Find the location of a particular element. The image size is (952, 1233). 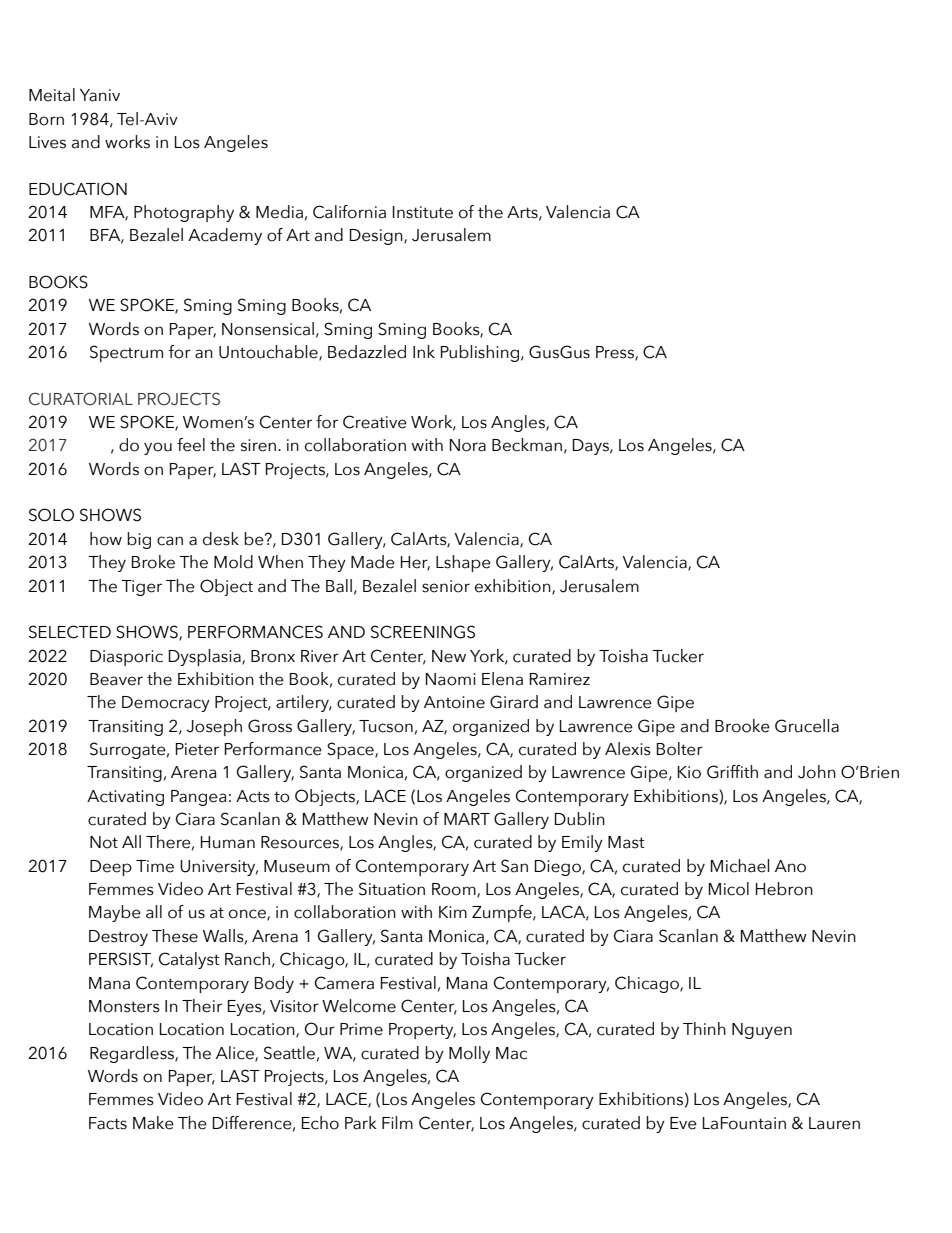

Time is located at coordinates (155, 866).
